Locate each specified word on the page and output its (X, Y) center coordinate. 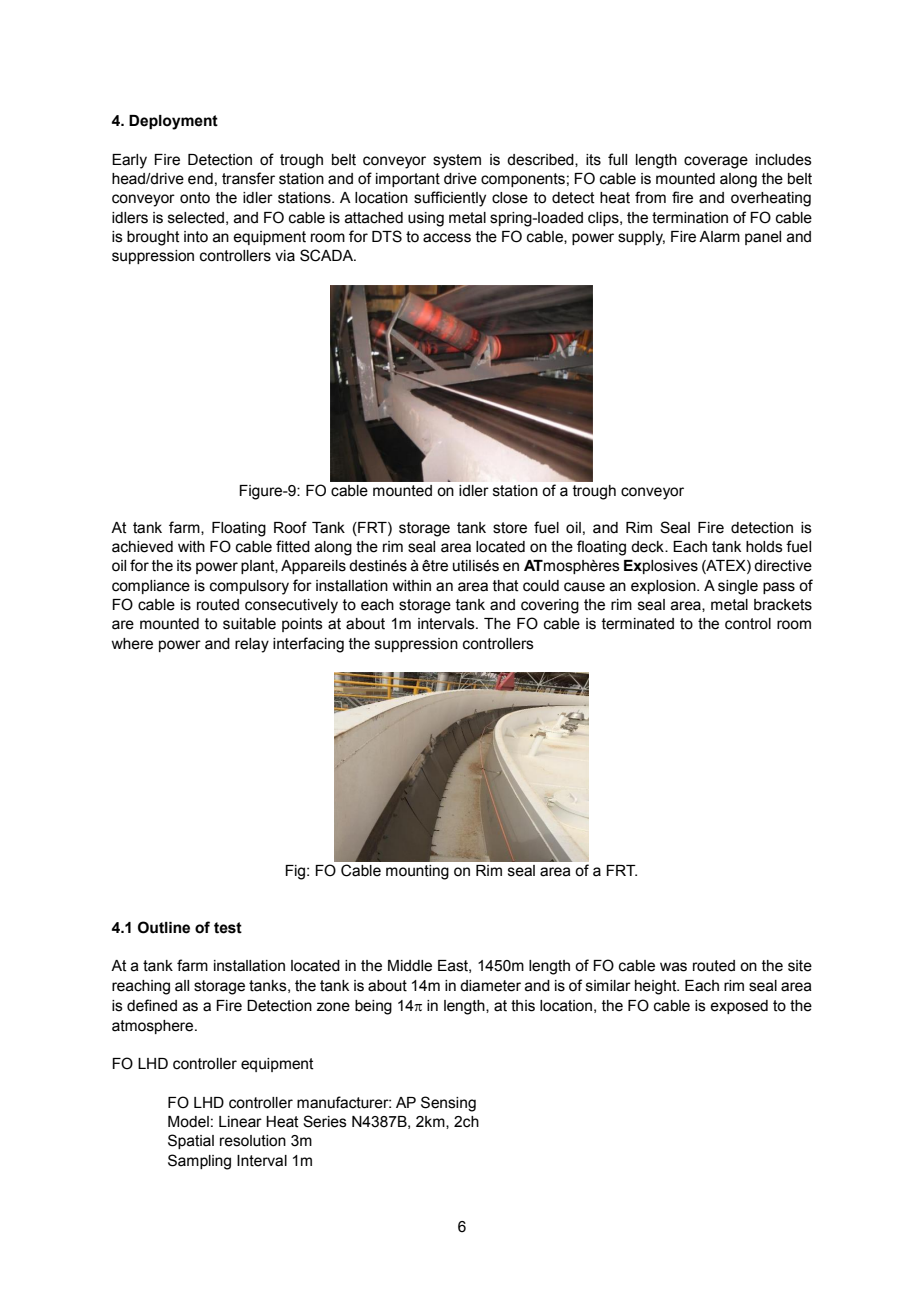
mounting (417, 872)
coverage (716, 162)
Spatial (191, 1141)
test (228, 928)
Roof (290, 527)
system (457, 161)
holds (764, 547)
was (673, 967)
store (510, 528)
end (200, 179)
